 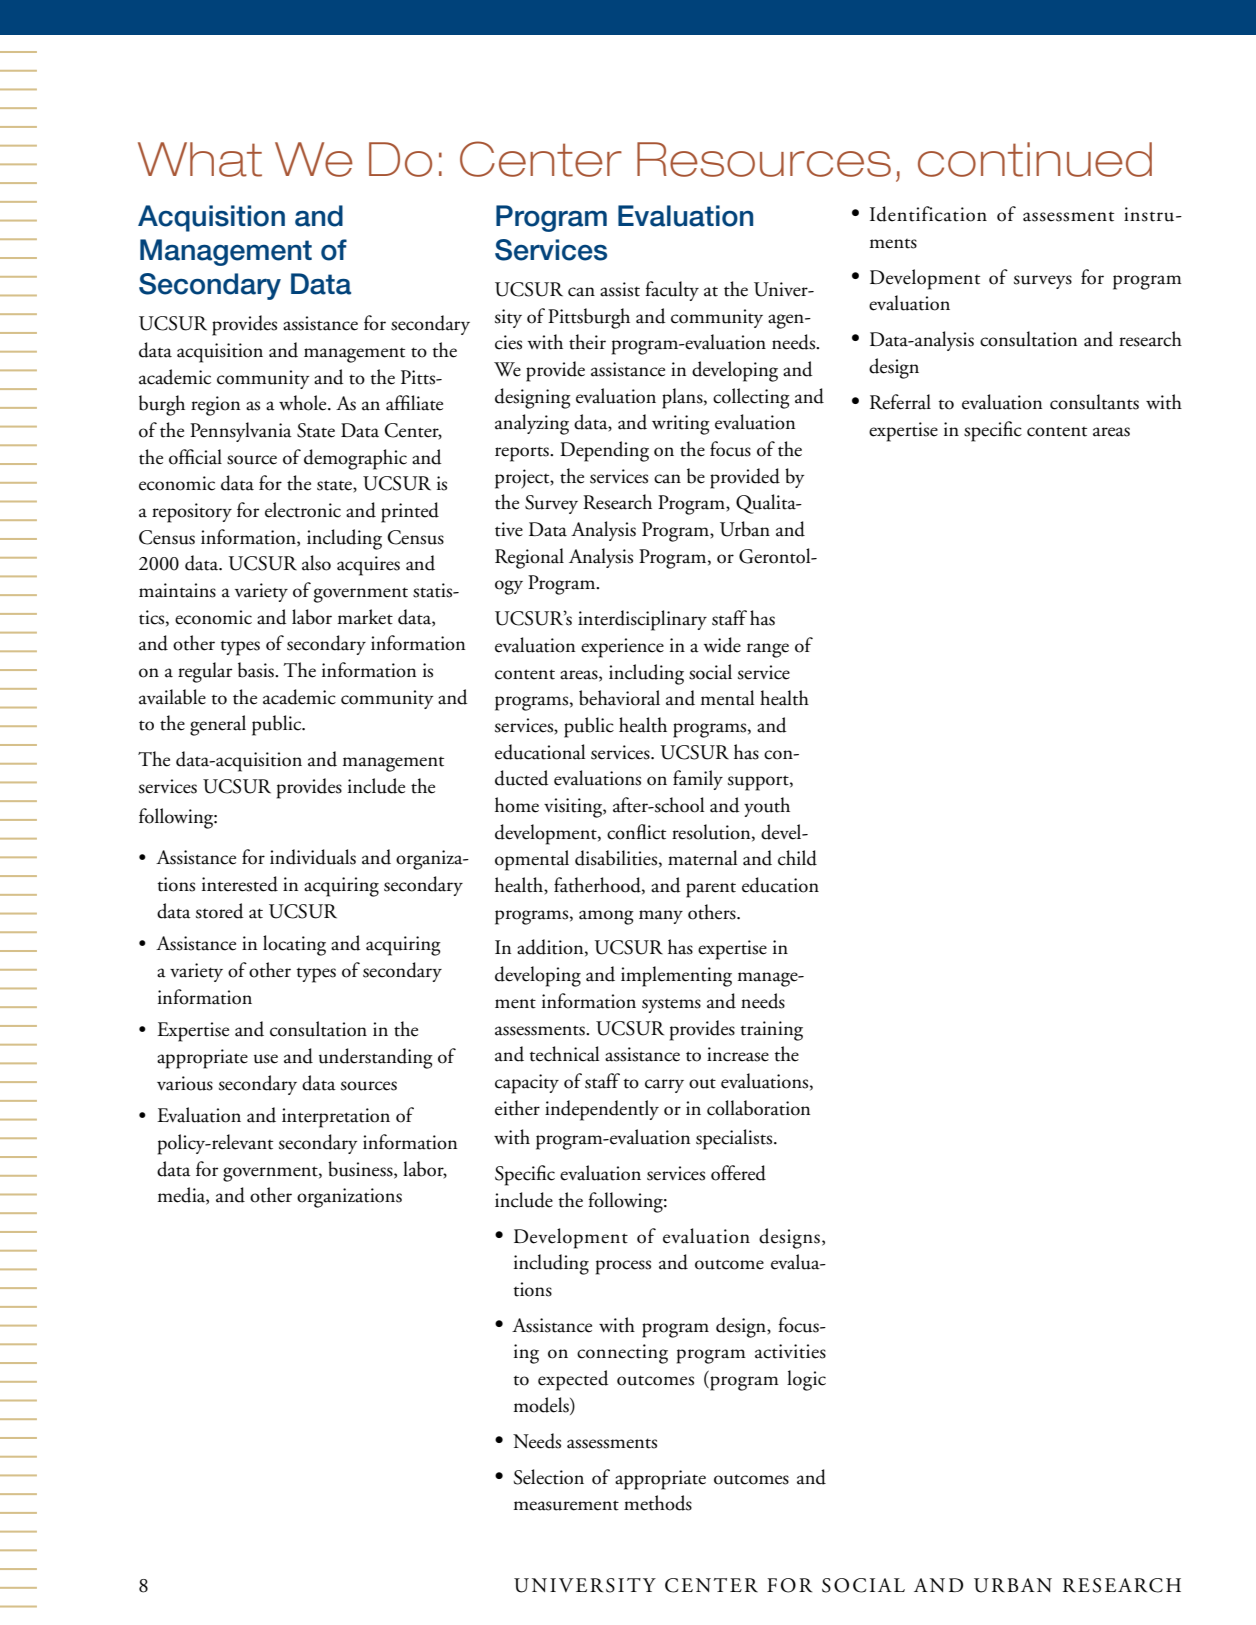 What do you see at coordinates (658, 1503) in the image?
I see `methods` at bounding box center [658, 1503].
